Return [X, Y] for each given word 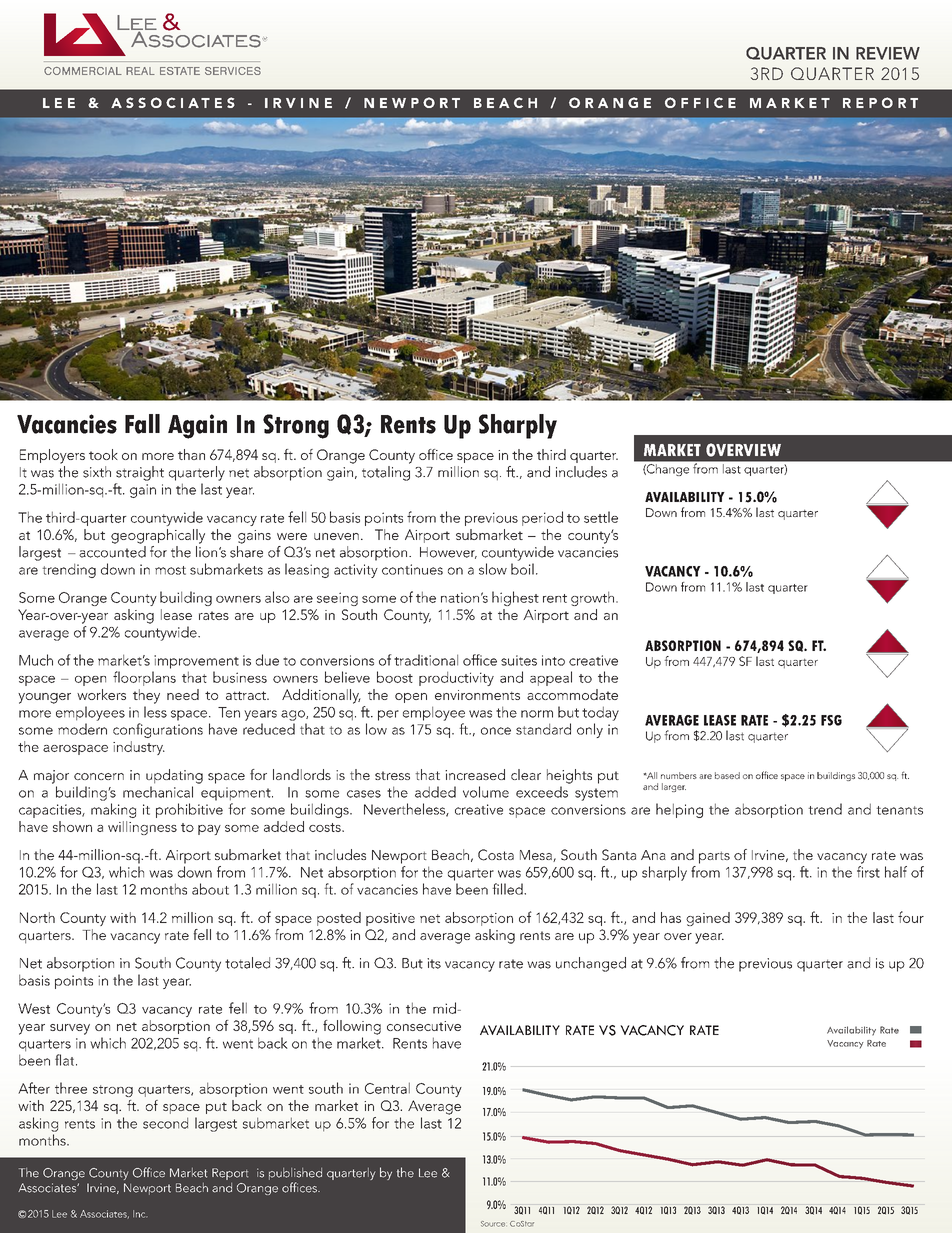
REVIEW [888, 53]
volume [486, 792]
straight [140, 473]
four [911, 917]
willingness [142, 828]
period [542, 518]
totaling [386, 473]
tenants [899, 810]
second [165, 1123]
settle [601, 517]
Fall [142, 424]
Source [493, 1224]
